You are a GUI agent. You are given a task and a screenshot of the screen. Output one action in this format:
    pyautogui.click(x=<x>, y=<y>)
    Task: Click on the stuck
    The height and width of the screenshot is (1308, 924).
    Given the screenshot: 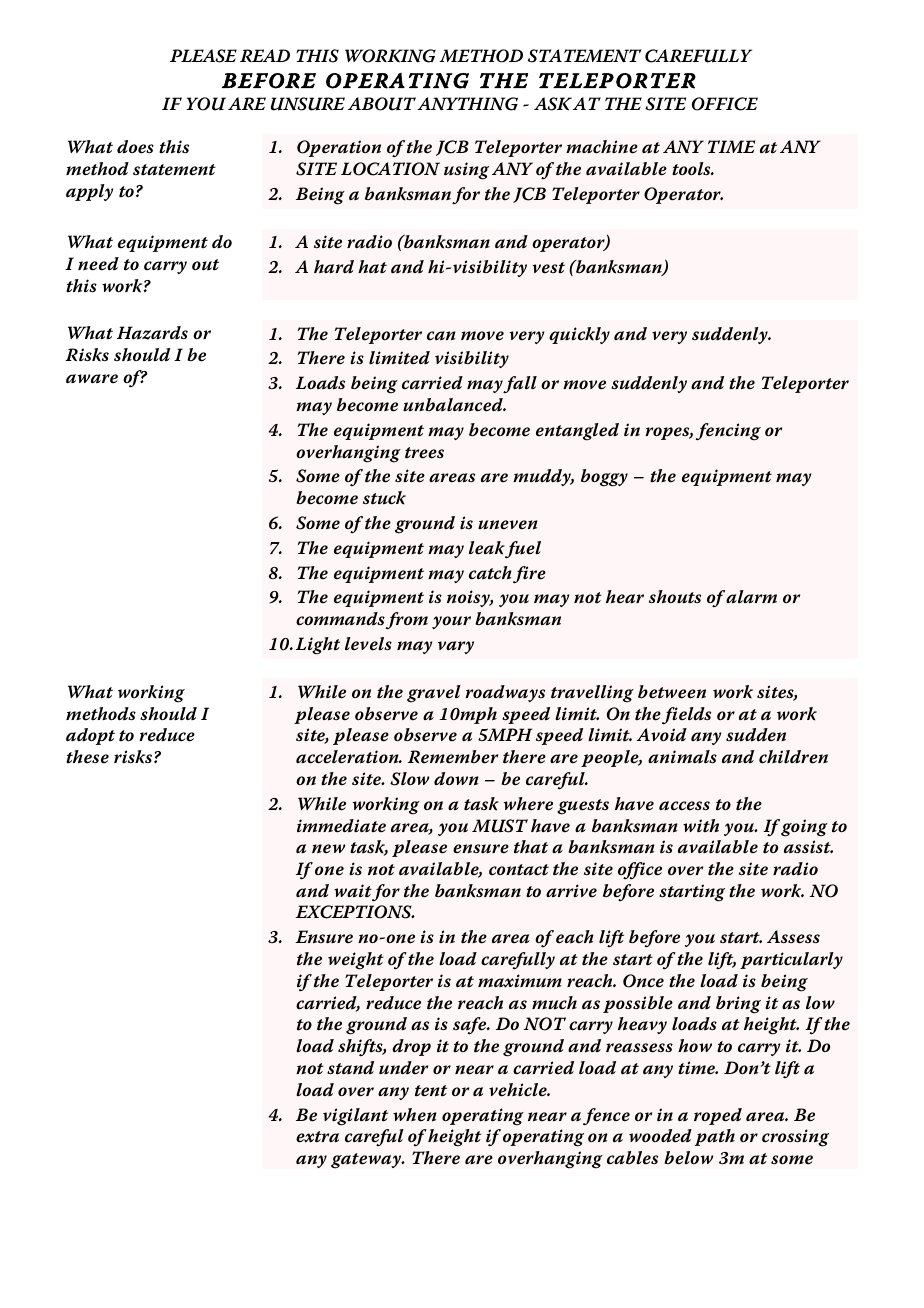 What is the action you would take?
    pyautogui.click(x=384, y=498)
